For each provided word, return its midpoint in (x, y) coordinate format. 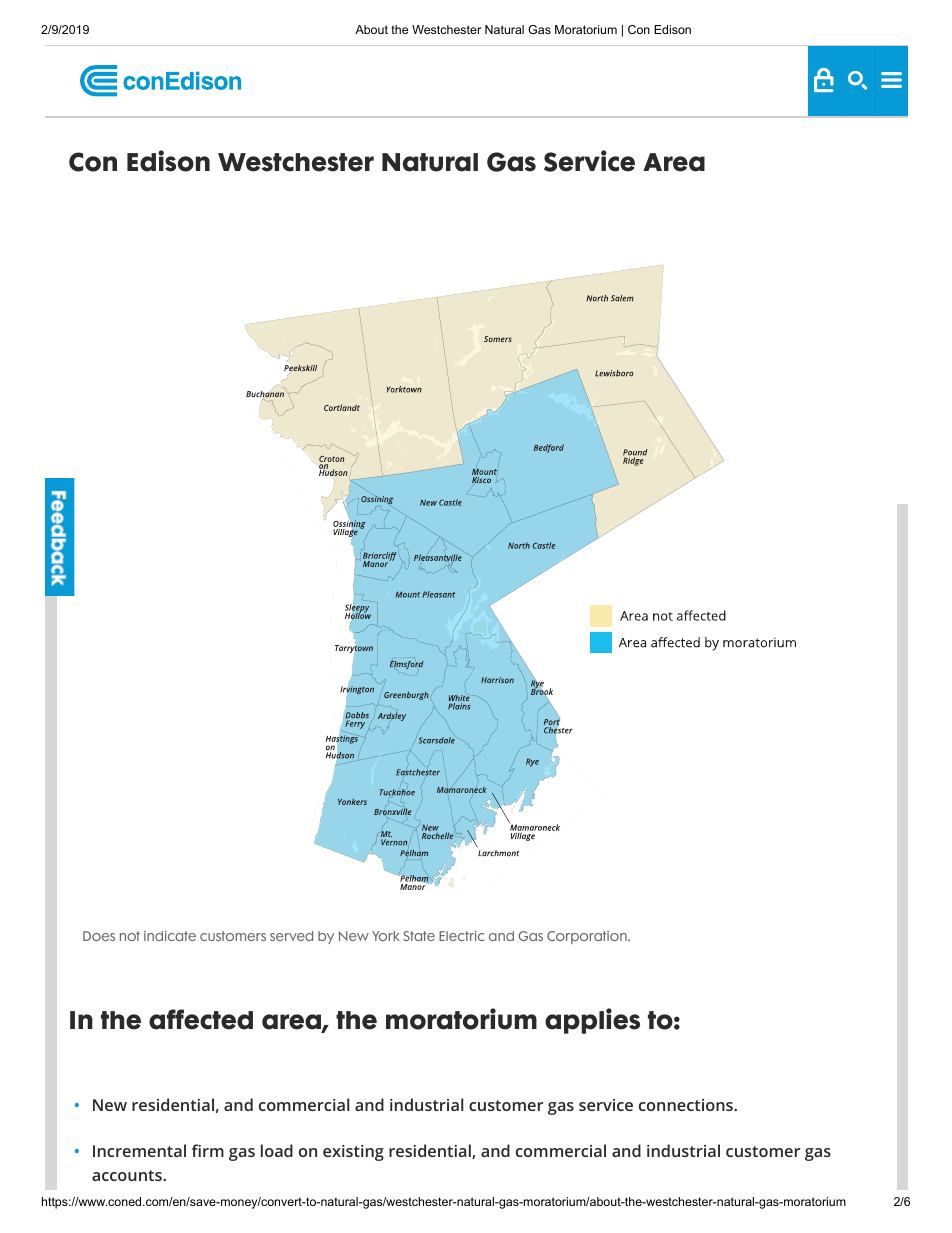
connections (687, 1105)
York (386, 936)
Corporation (588, 937)
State (419, 936)
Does (99, 936)
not (130, 936)
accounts (128, 1175)
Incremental (139, 1150)
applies (592, 1021)
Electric (461, 936)
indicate (170, 936)
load (277, 1150)
